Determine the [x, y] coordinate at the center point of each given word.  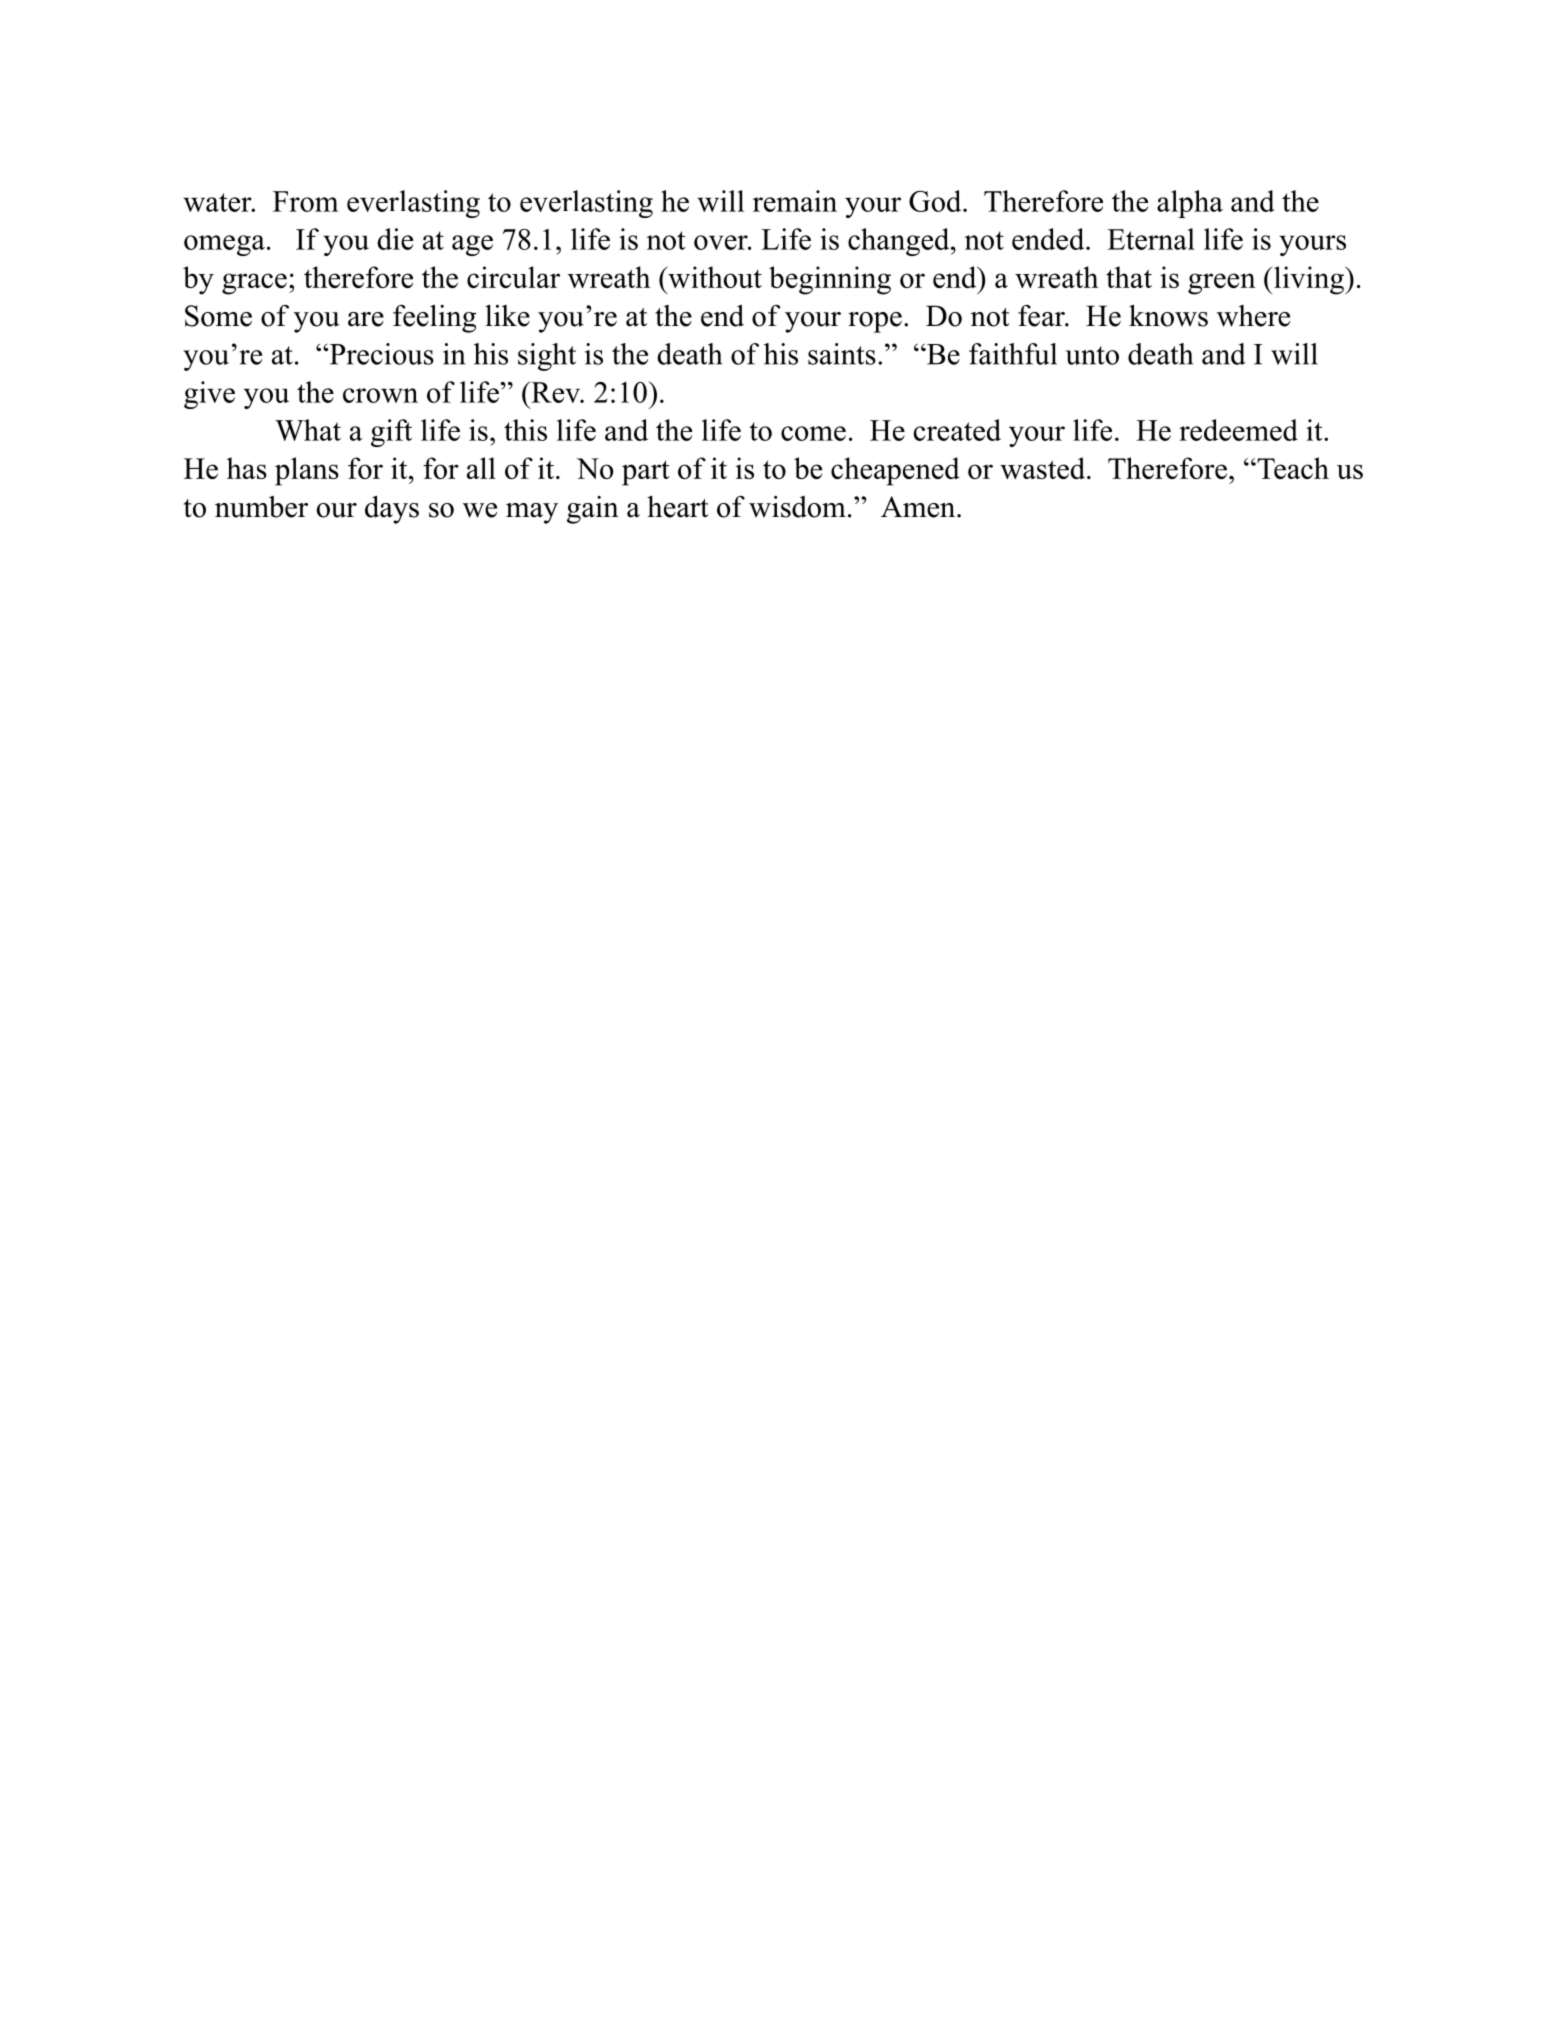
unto [1092, 355]
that [1129, 277]
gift [391, 433]
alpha [1190, 204]
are [366, 319]
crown [380, 395]
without [714, 277]
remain [795, 201]
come [813, 433]
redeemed [1238, 430]
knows [1168, 315]
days [392, 510]
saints [842, 354]
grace [254, 284]
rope [875, 322]
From [305, 201]
